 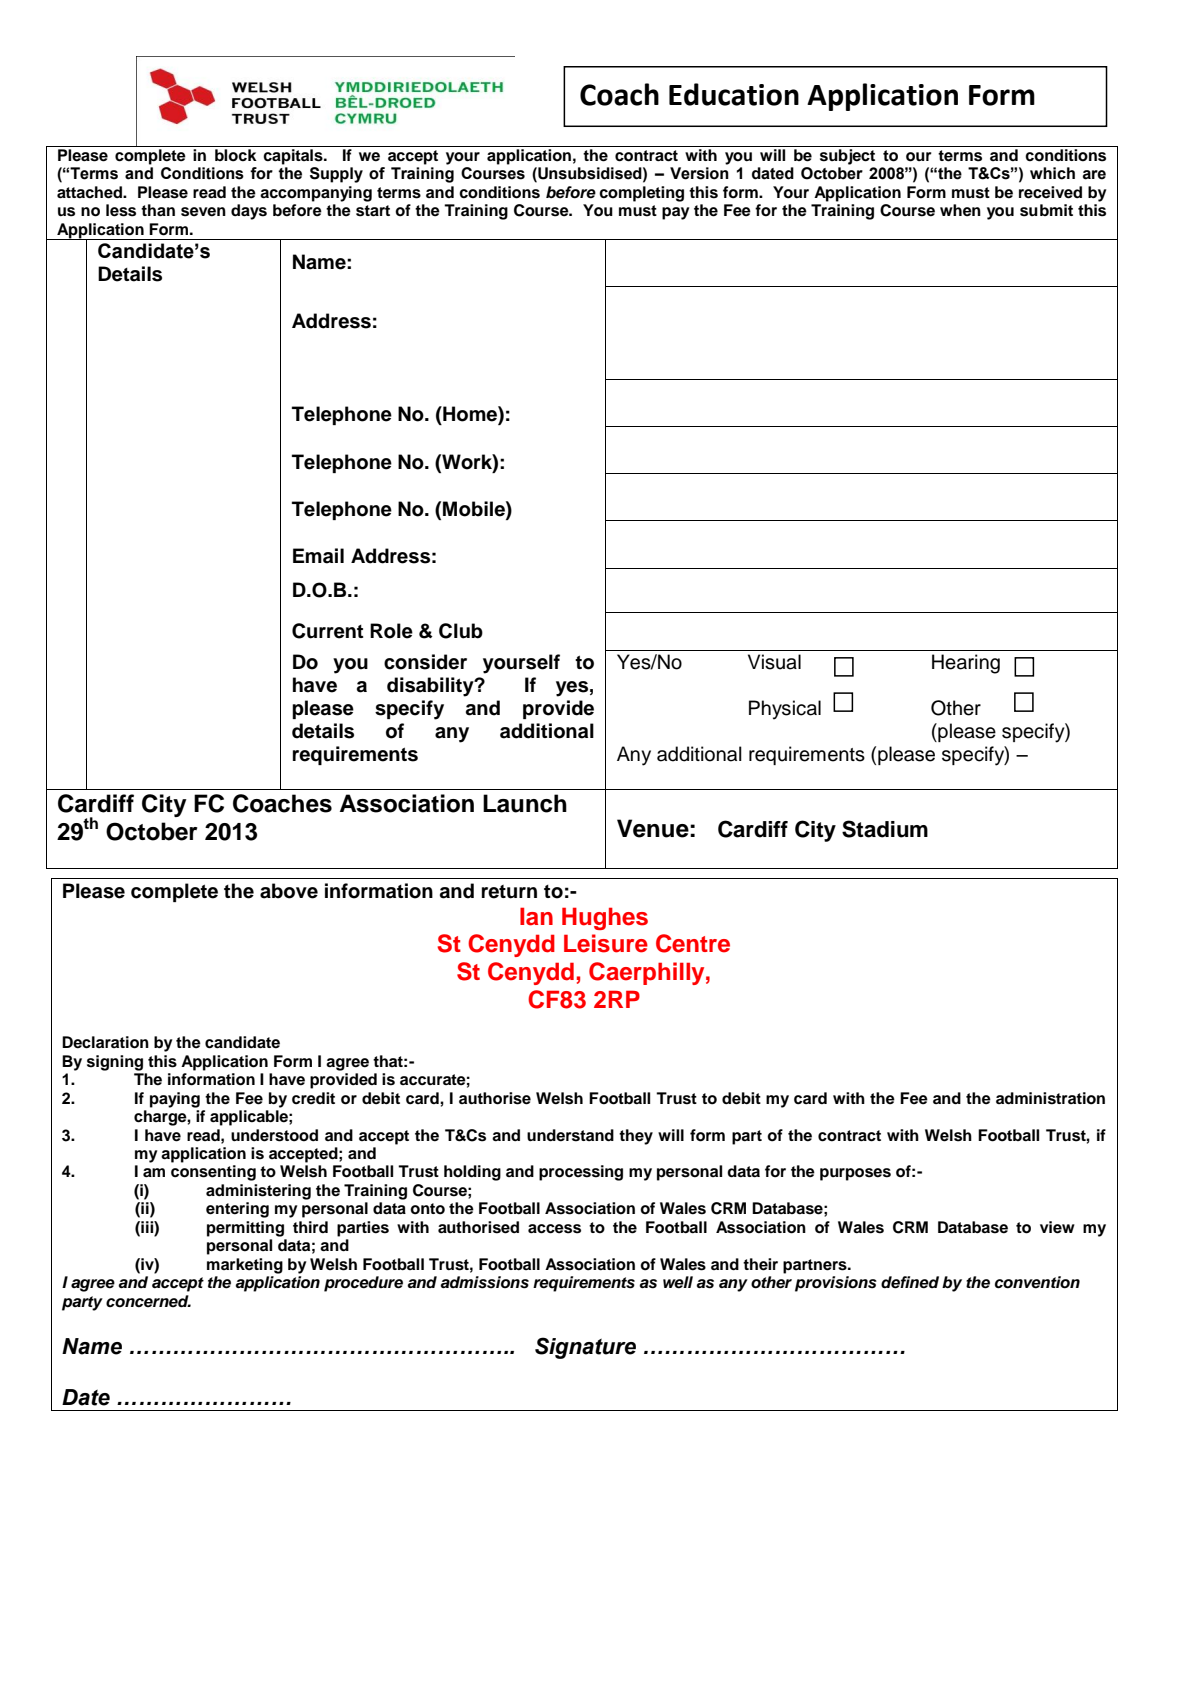 I want to click on Hearing, so click(x=966, y=664).
